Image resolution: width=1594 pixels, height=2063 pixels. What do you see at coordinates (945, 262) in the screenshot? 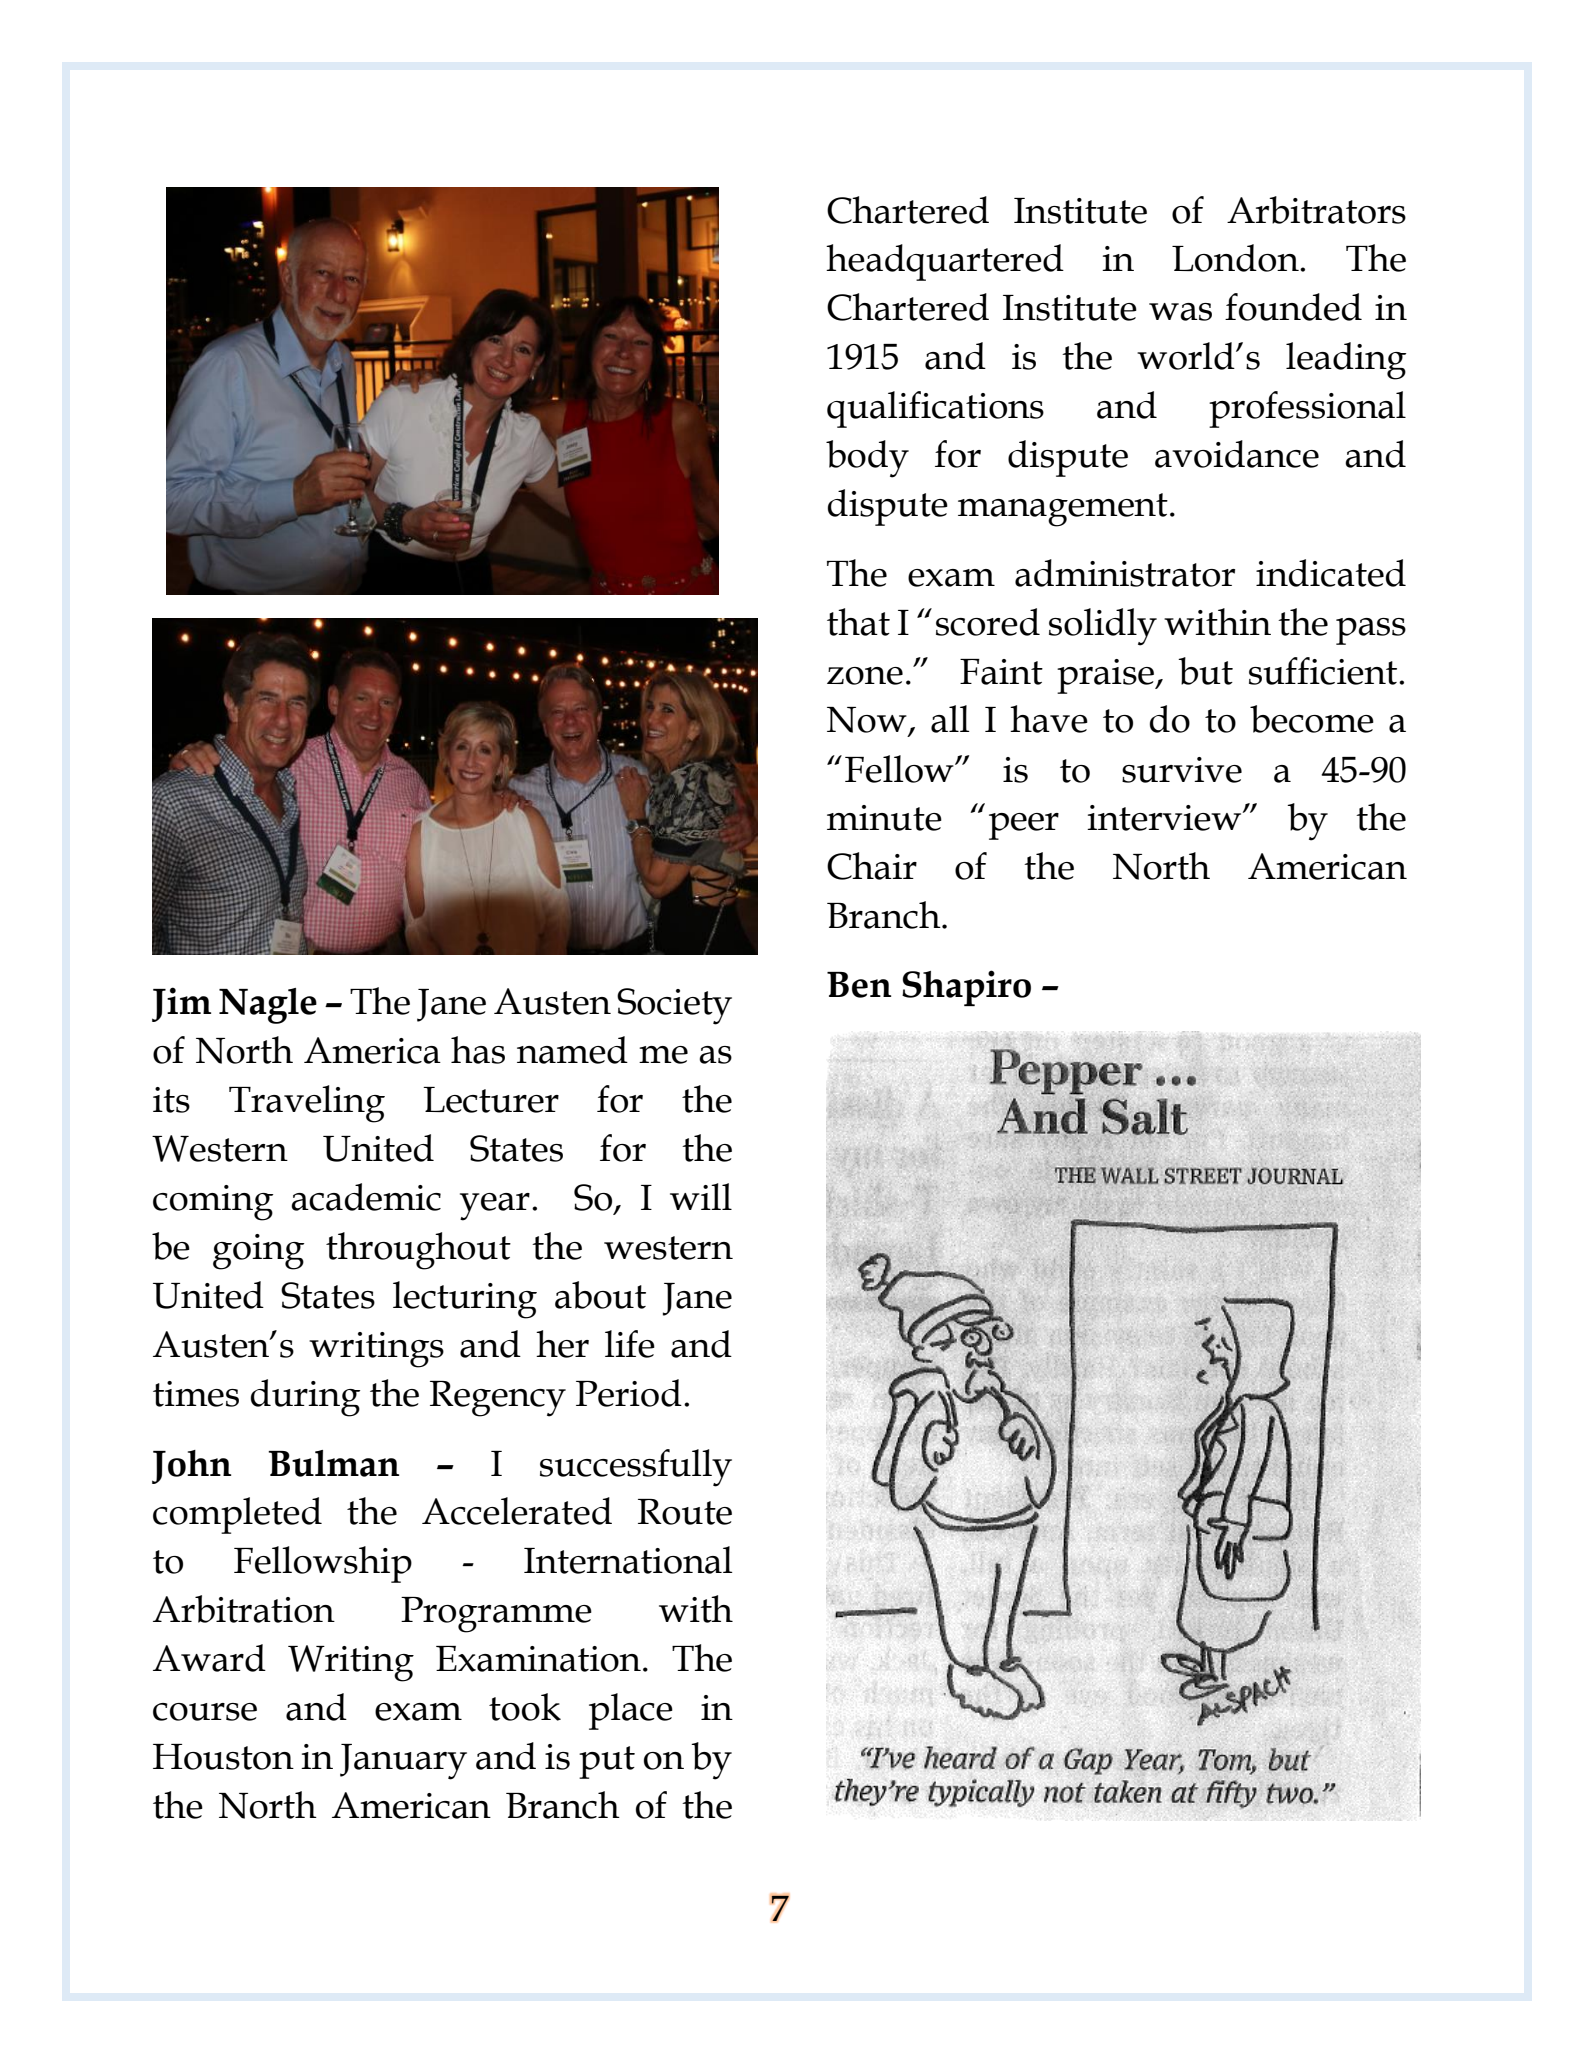
I see `headquartered` at bounding box center [945, 262].
